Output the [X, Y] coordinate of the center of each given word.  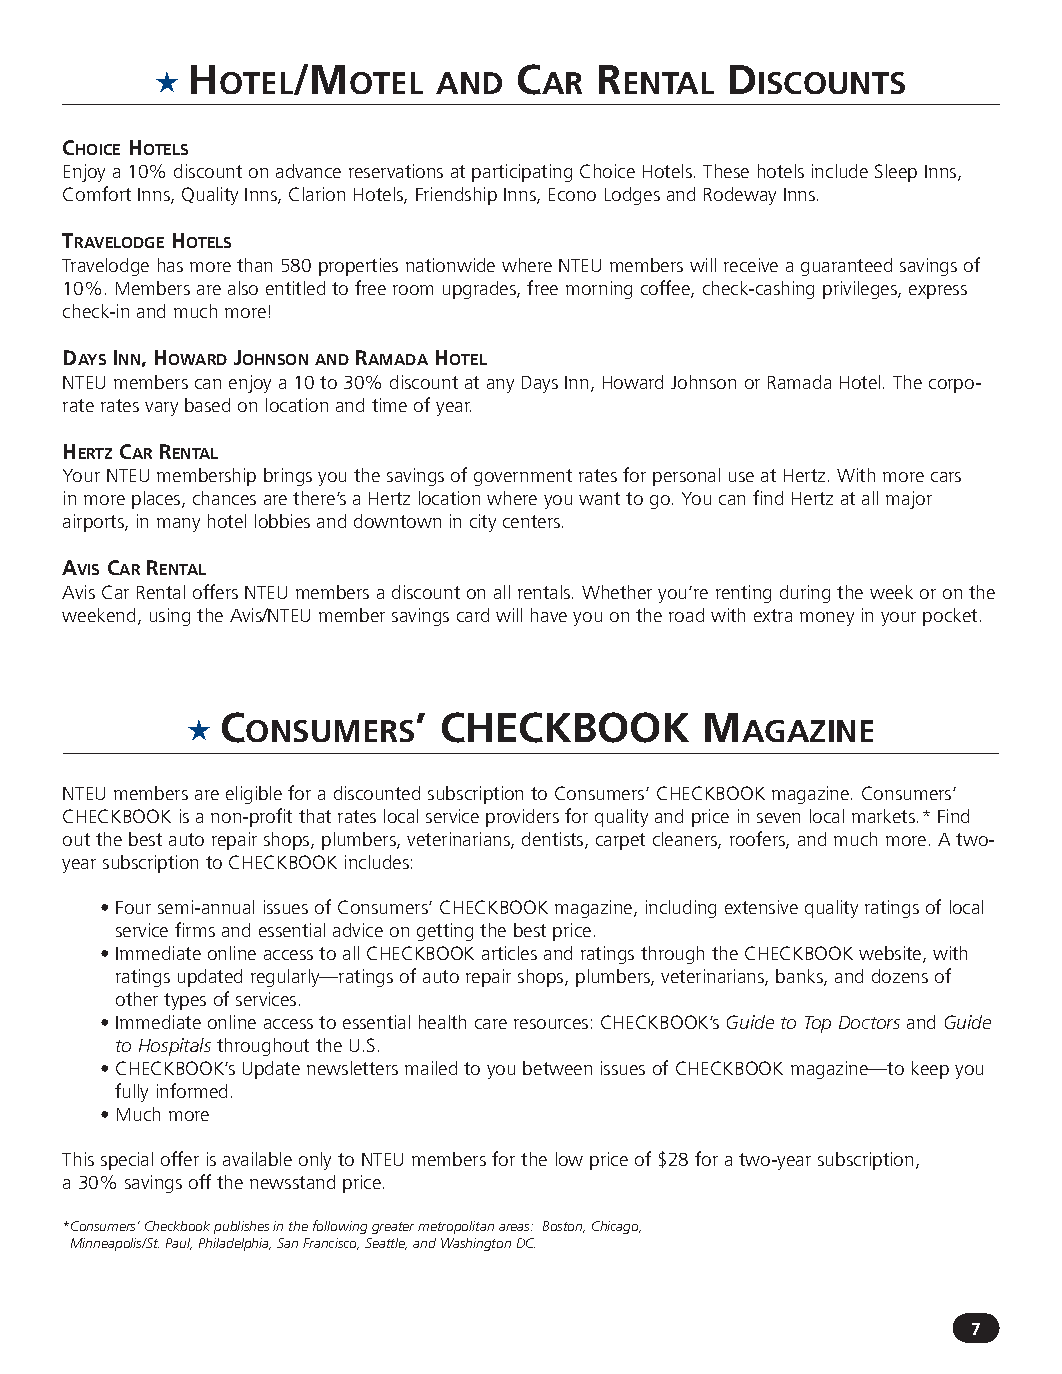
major [909, 500]
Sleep [896, 173]
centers [531, 521]
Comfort [97, 193]
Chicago [616, 1227]
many [178, 525]
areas [515, 1227]
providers [522, 818]
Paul [179, 1244]
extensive [761, 907]
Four [133, 907]
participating [522, 173]
